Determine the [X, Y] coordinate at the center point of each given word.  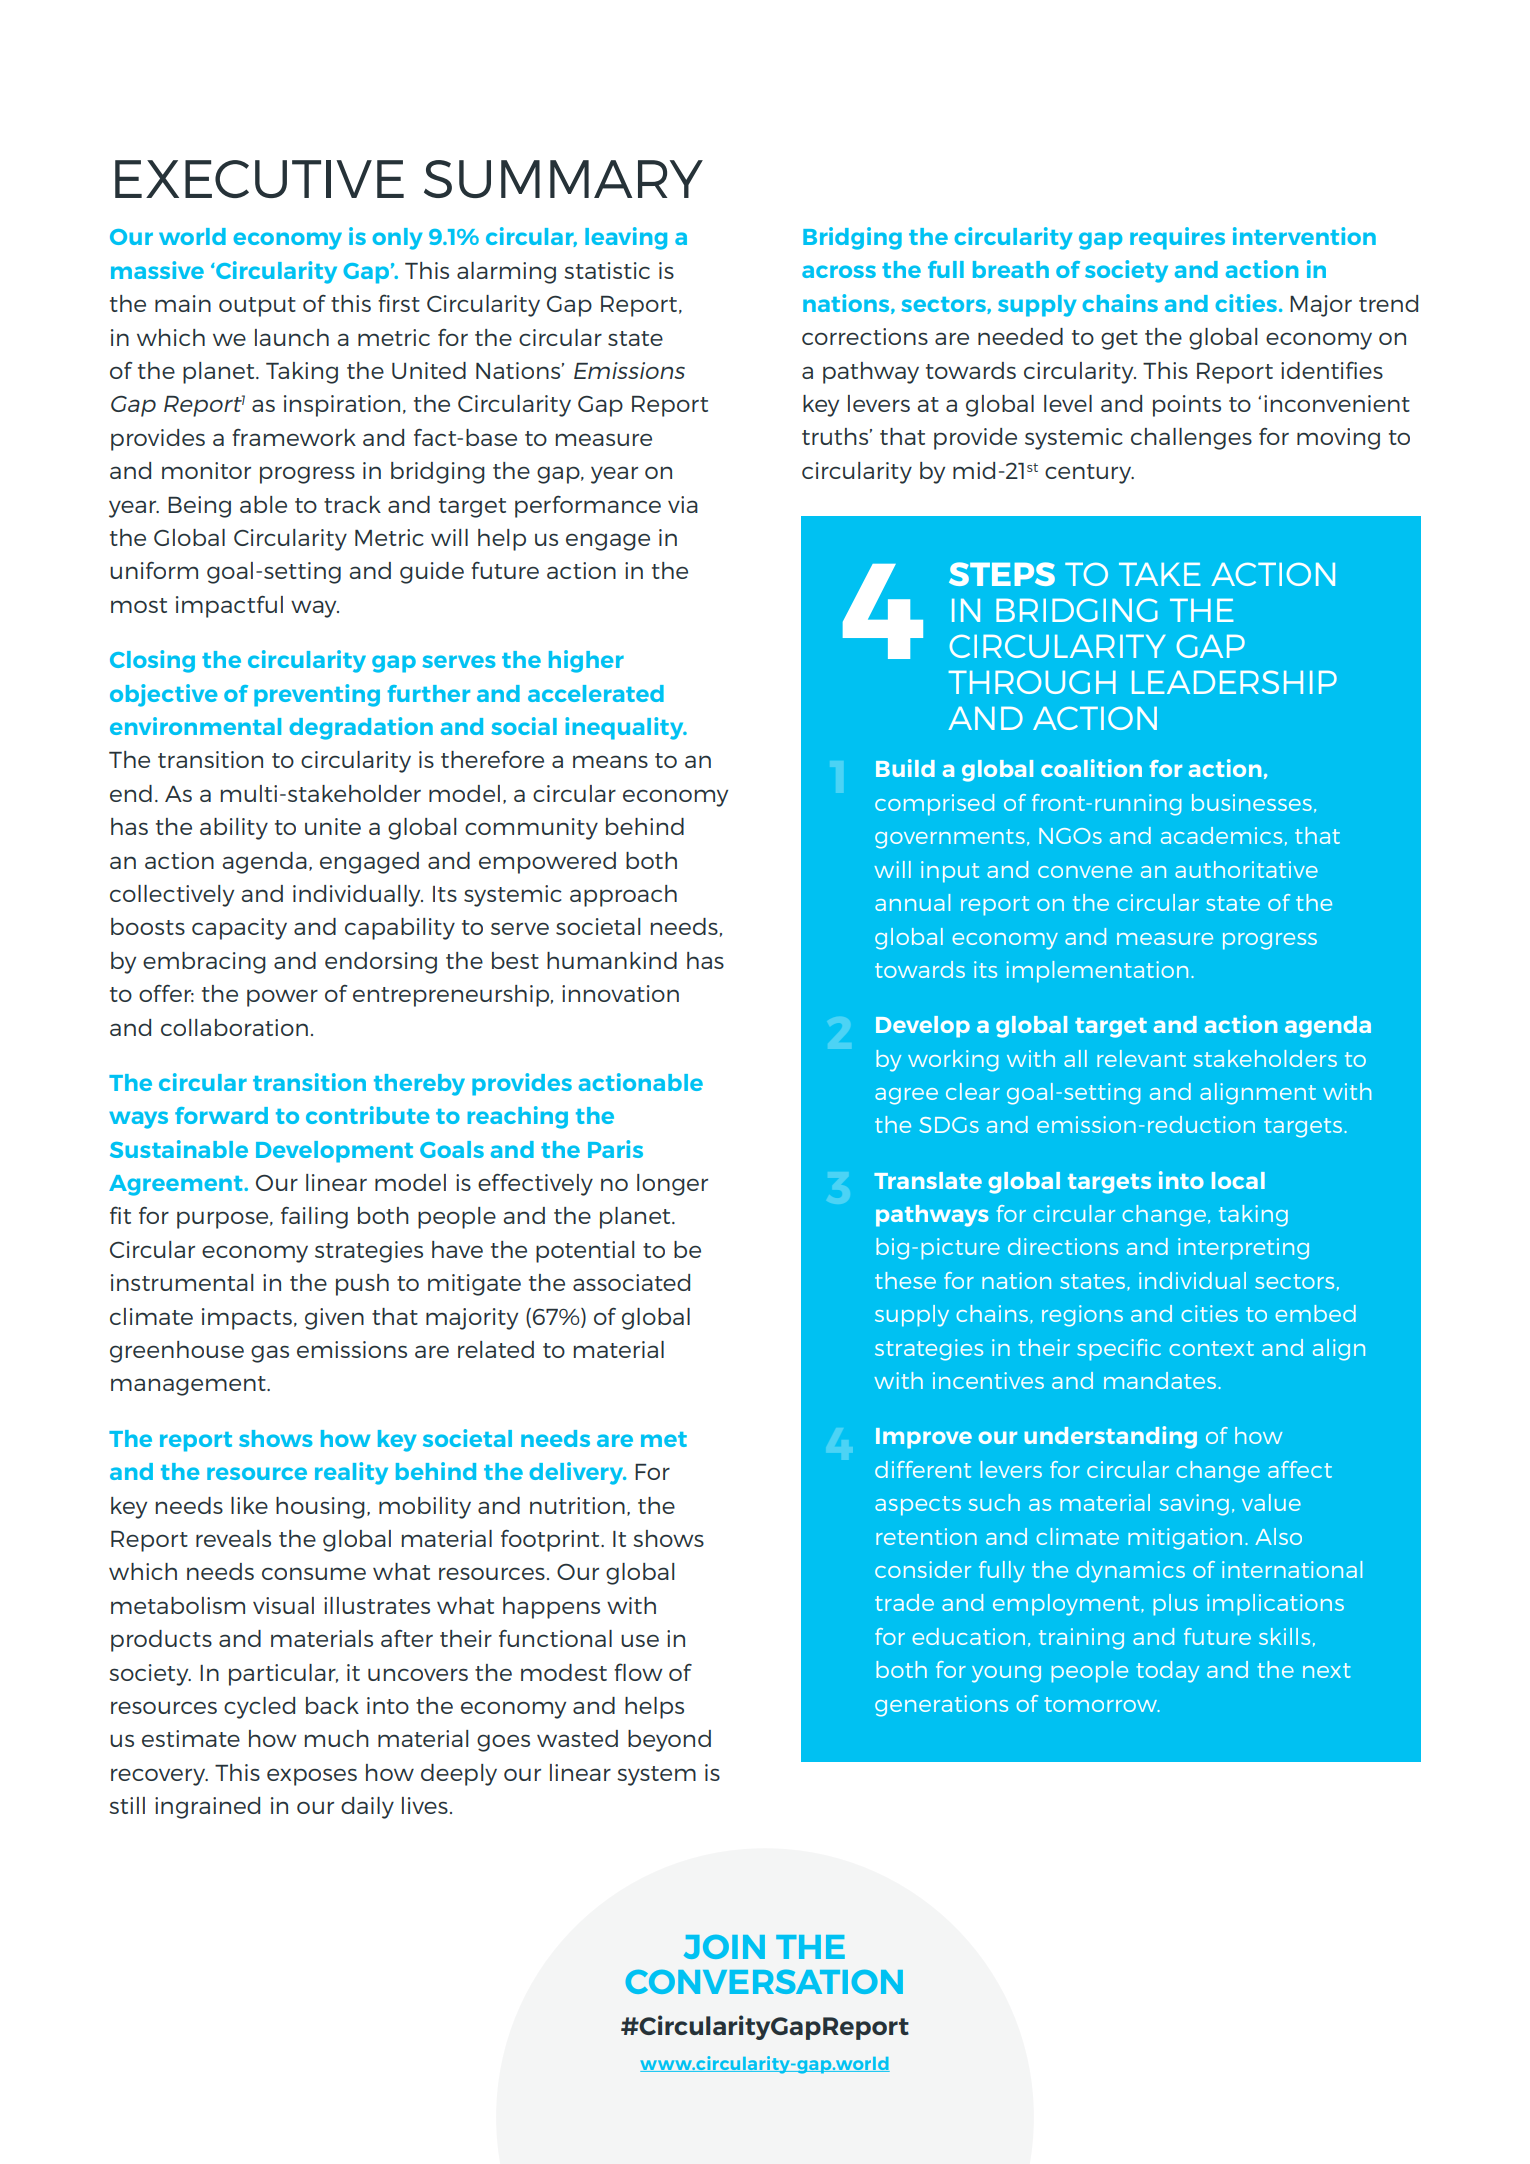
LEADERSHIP [1234, 682]
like [249, 1505]
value [1271, 1502]
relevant [1141, 1058]
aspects [918, 1506]
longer [672, 1185]
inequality [625, 728]
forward [221, 1115]
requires [1177, 238]
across [839, 271]
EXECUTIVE [259, 179]
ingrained [207, 1808]
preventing [317, 695]
